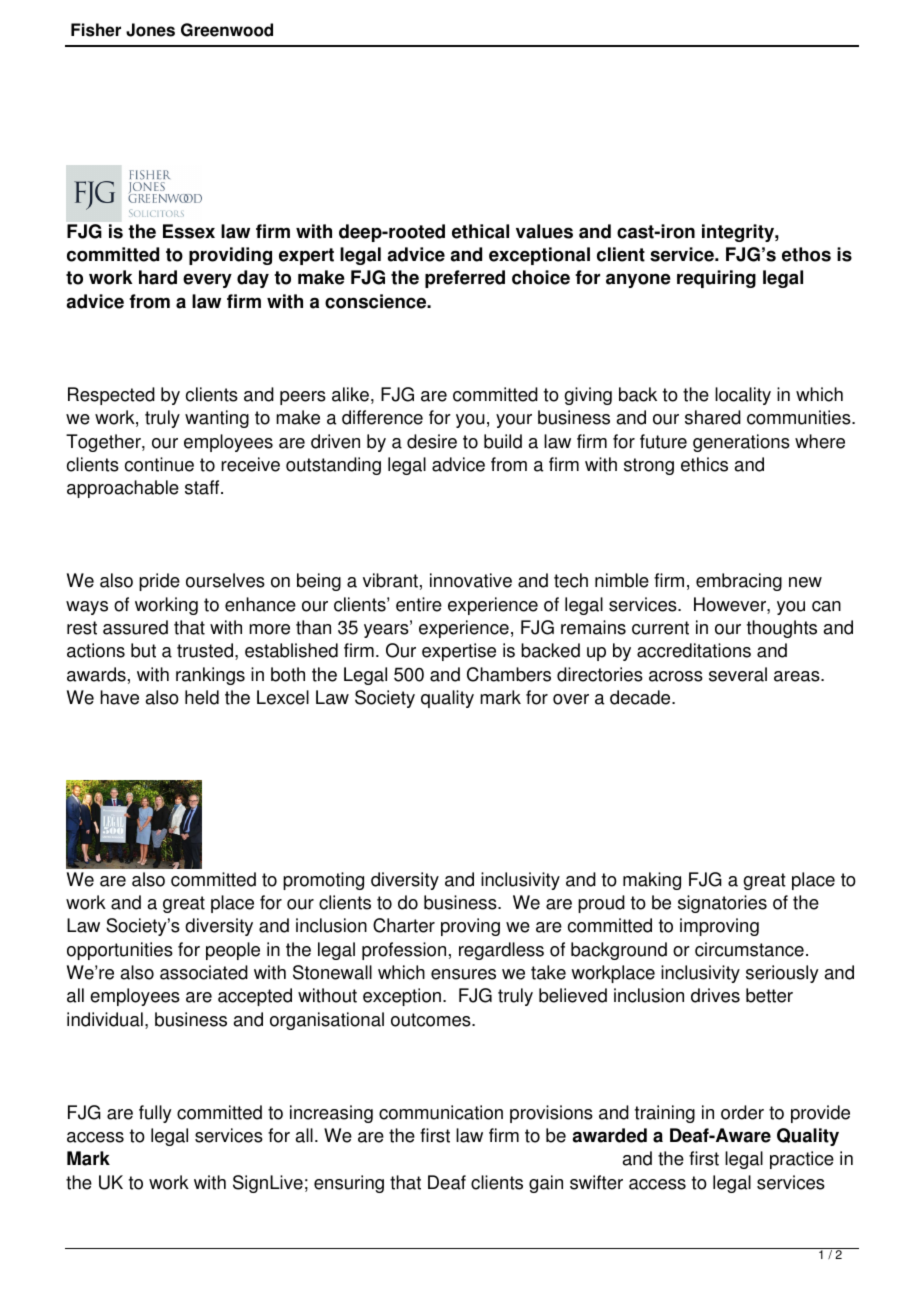  I want to click on Jones, so click(150, 30).
